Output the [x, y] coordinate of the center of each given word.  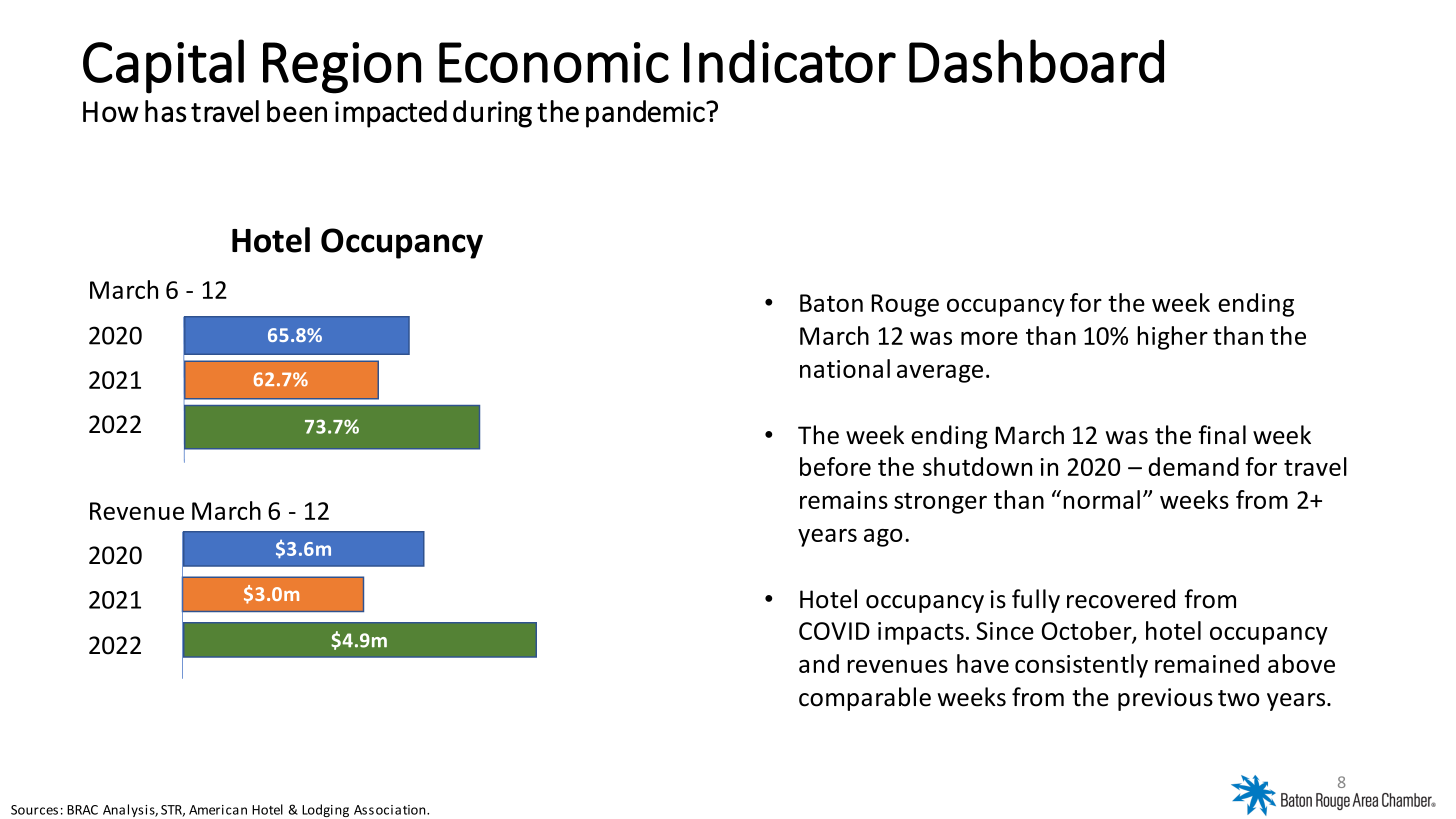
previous [1165, 699]
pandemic [646, 114]
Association [391, 810]
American [218, 810]
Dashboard [1036, 61]
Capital [163, 66]
